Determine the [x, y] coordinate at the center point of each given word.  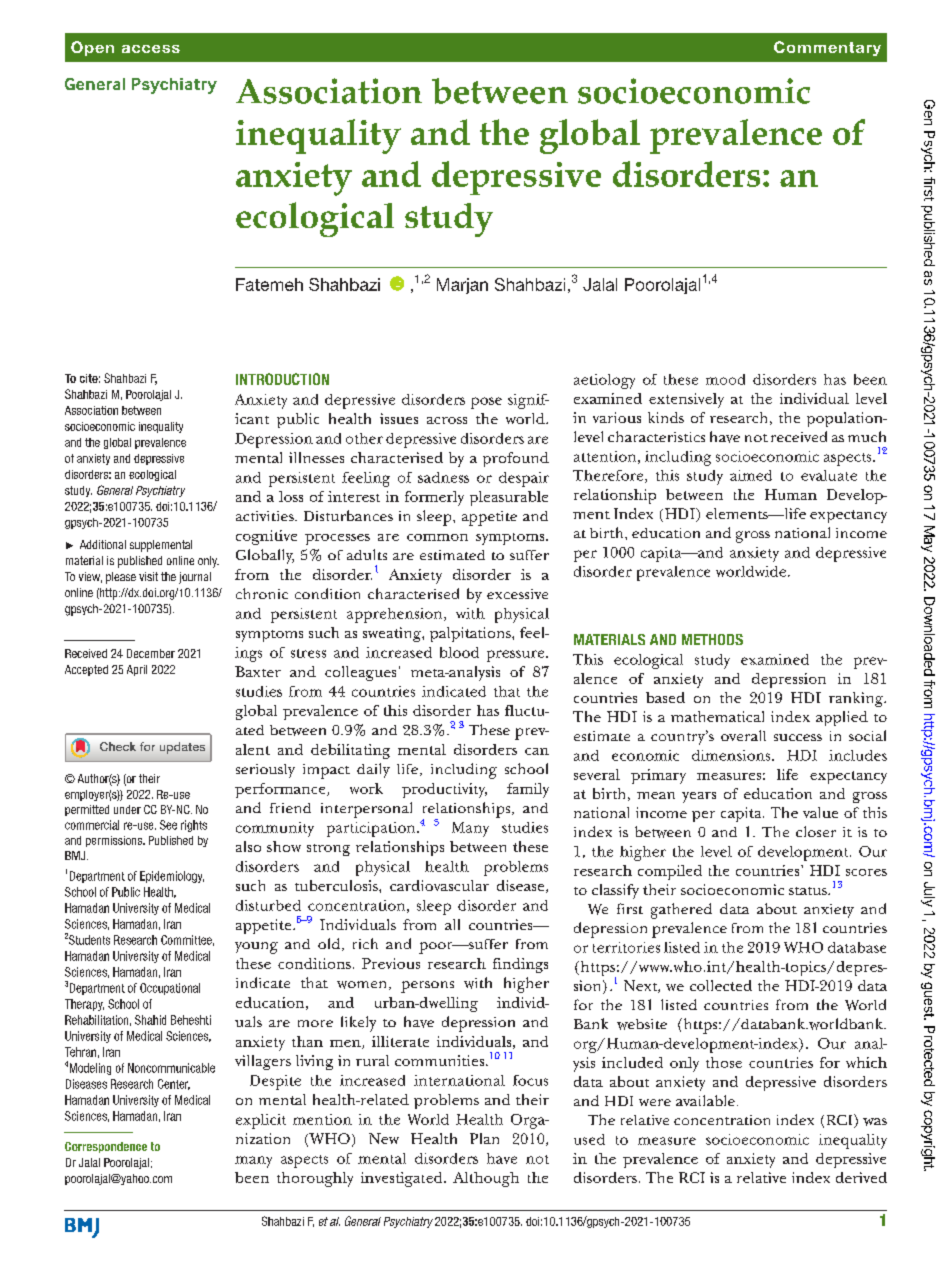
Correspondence [106, 1147]
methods [712, 639]
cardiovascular [439, 885]
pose [486, 403]
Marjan [462, 286]
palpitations [471, 634]
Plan [484, 1138]
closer [816, 831]
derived [861, 1177]
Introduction [282, 379]
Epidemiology [172, 877]
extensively [686, 400]
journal [195, 578]
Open [92, 48]
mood [725, 379]
